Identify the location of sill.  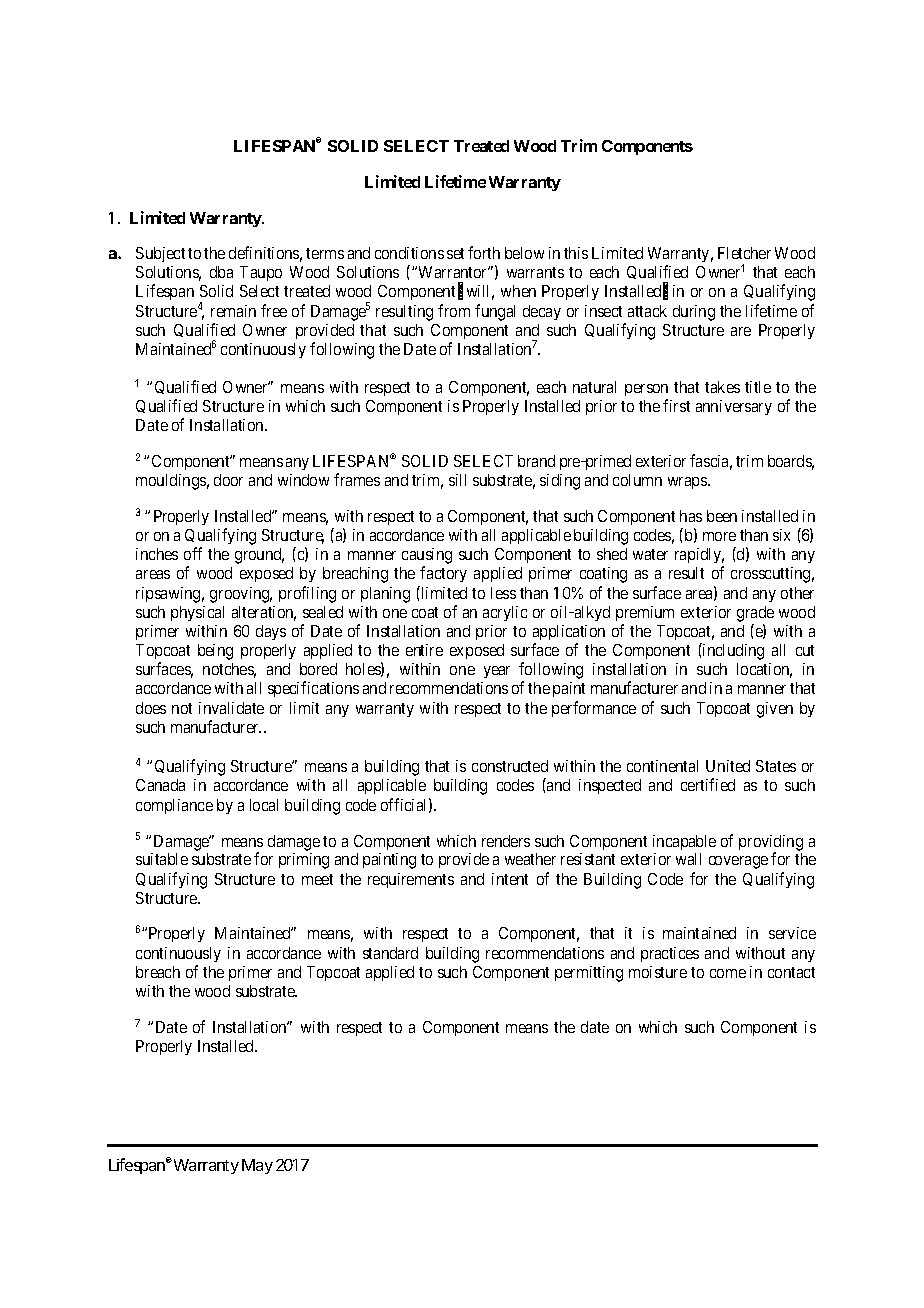
(457, 480).
